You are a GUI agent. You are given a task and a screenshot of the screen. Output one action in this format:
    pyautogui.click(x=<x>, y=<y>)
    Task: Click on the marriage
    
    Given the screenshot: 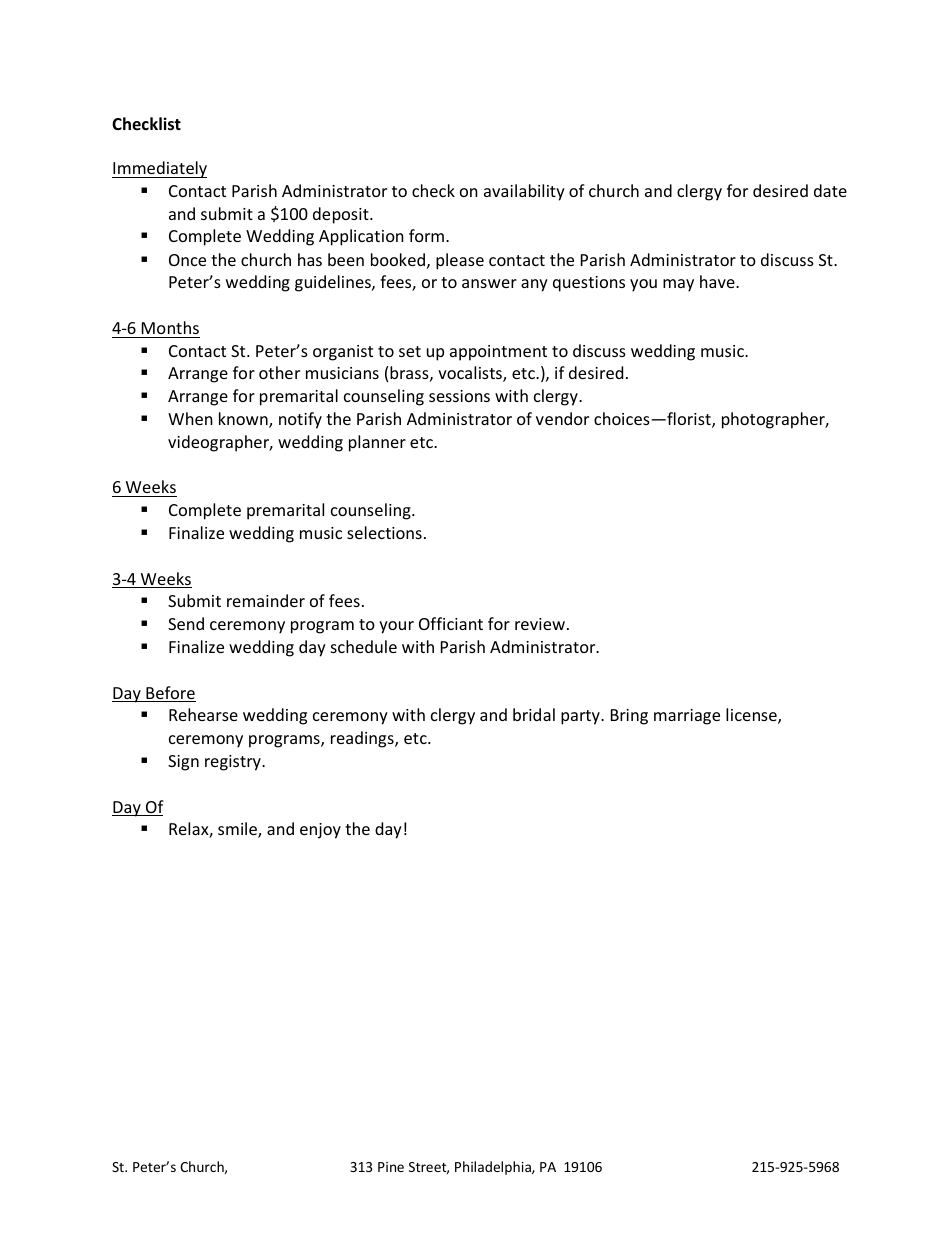 What is the action you would take?
    pyautogui.click(x=687, y=717)
